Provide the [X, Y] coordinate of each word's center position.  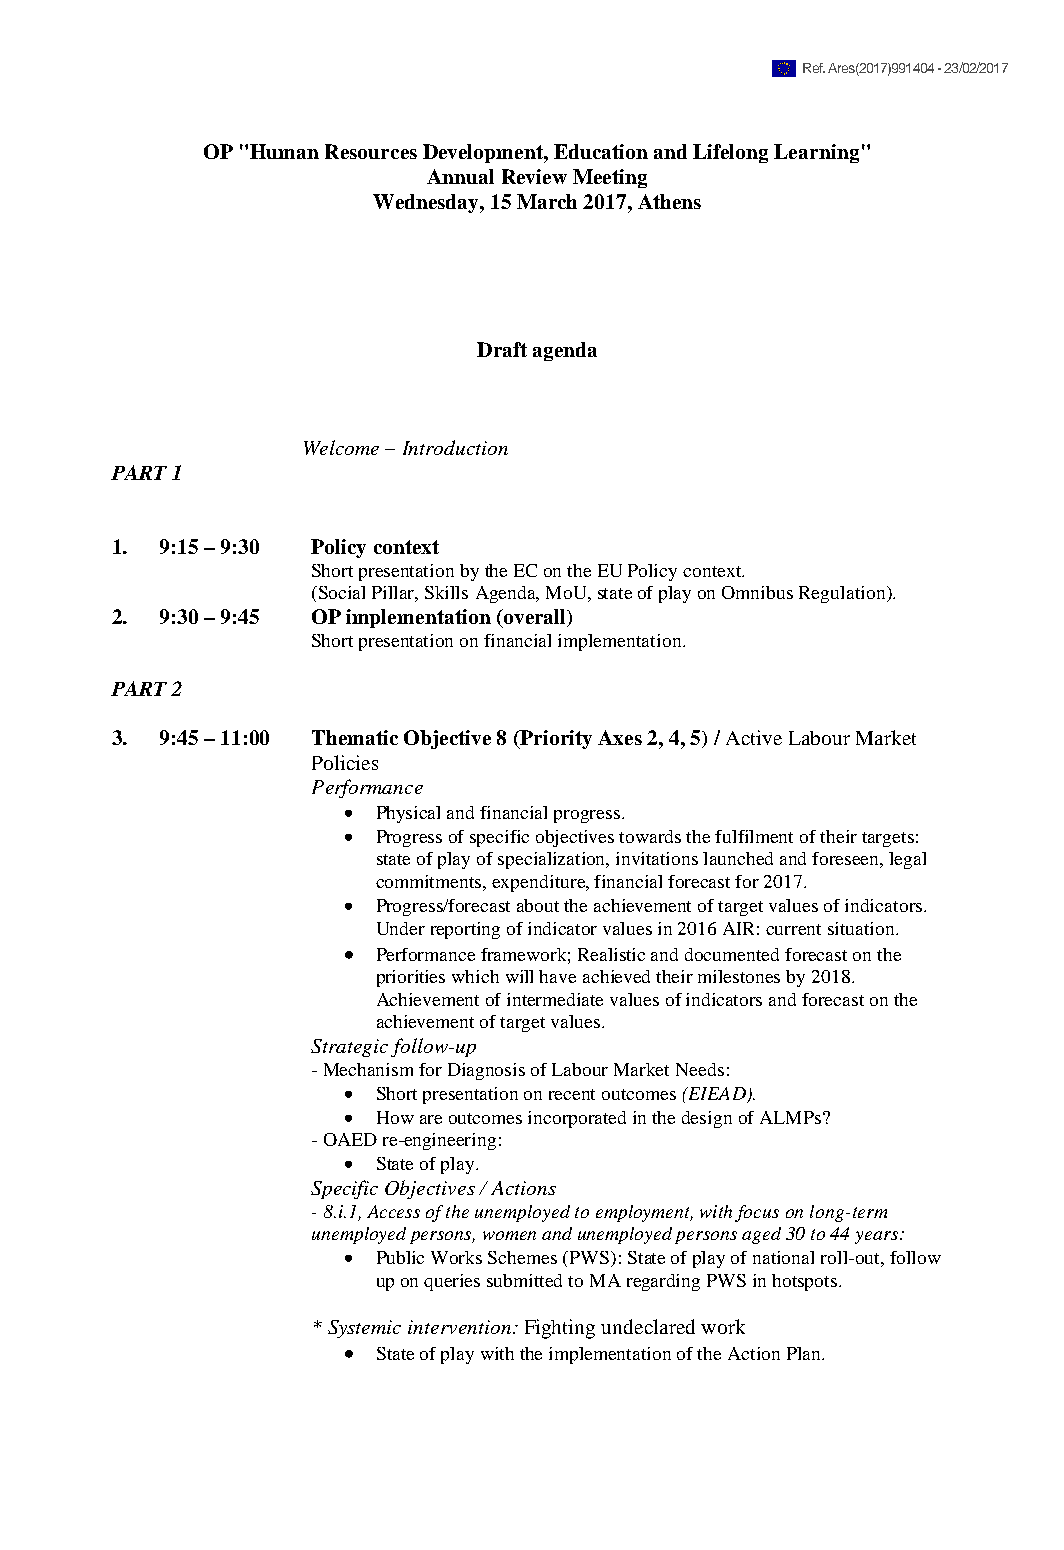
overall [534, 618]
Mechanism [368, 1069]
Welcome [341, 447]
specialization [553, 860]
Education [601, 151]
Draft [502, 349]
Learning [816, 153]
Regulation [843, 594]
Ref [814, 68]
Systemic [364, 1329]
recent [572, 1094]
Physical [408, 814]
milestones [739, 976]
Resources [371, 151]
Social [342, 592]
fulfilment [754, 836]
